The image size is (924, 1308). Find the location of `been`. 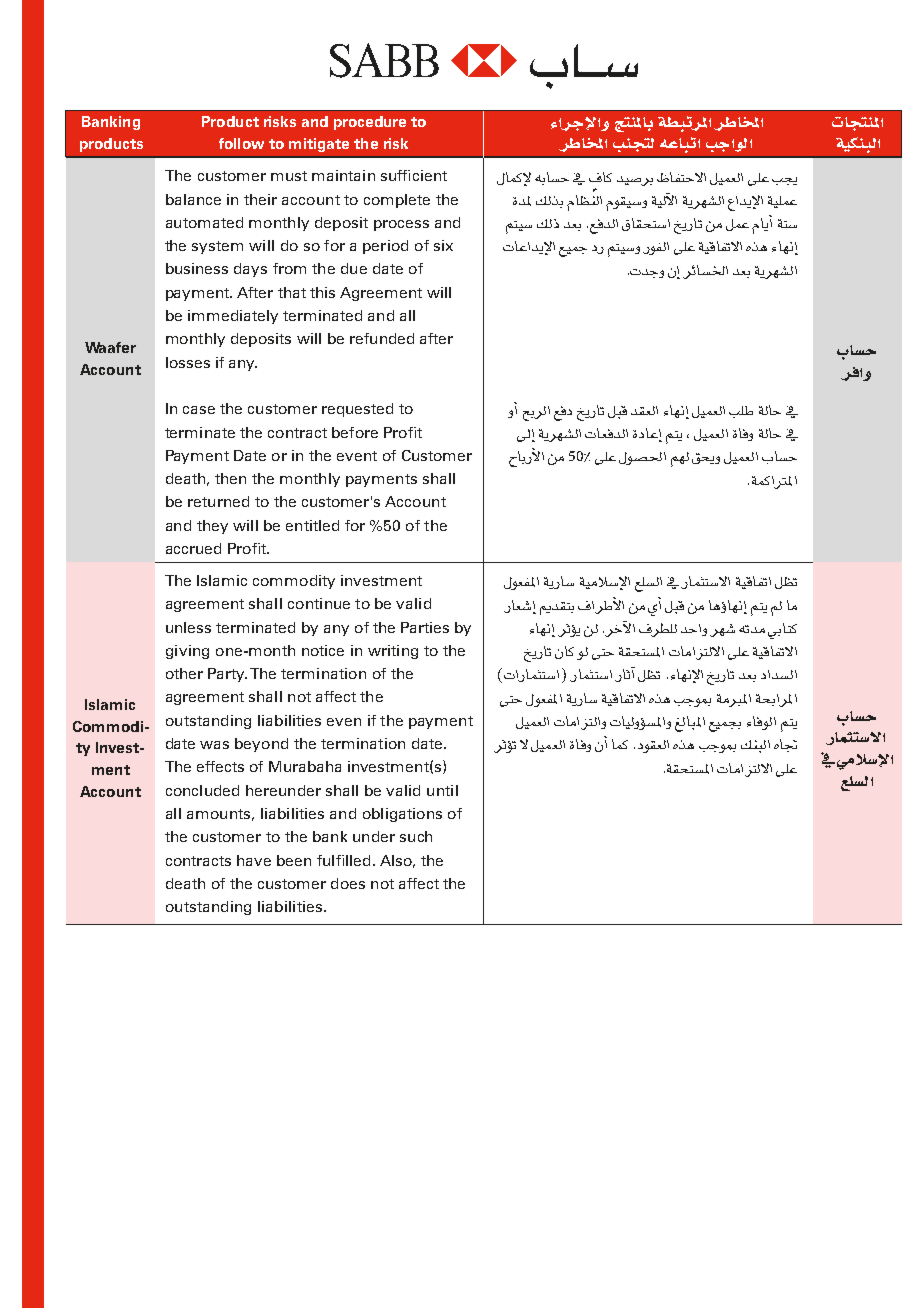

been is located at coordinates (294, 860).
